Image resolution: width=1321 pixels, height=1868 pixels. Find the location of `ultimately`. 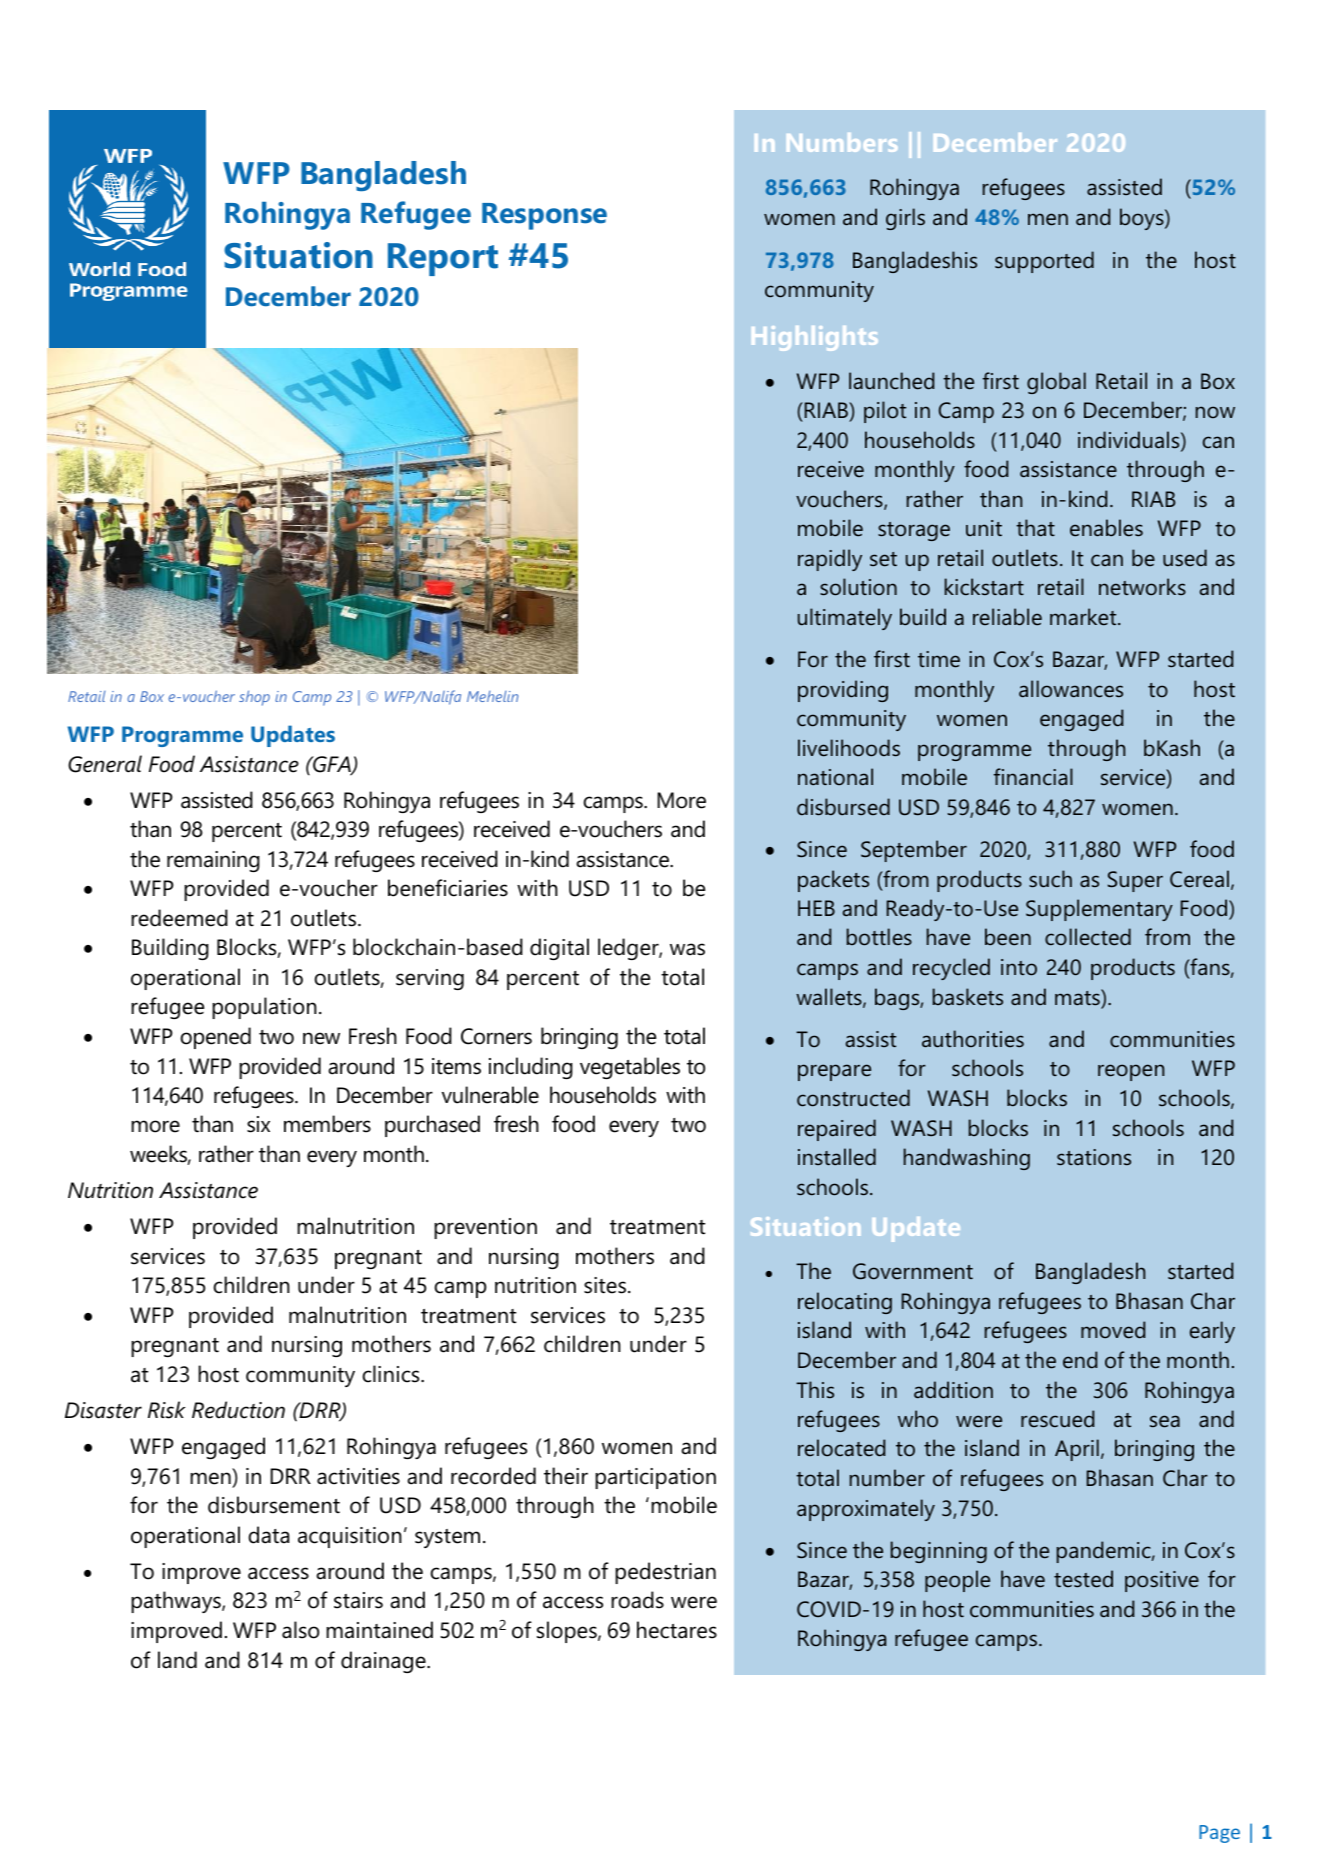

ultimately is located at coordinates (845, 619).
